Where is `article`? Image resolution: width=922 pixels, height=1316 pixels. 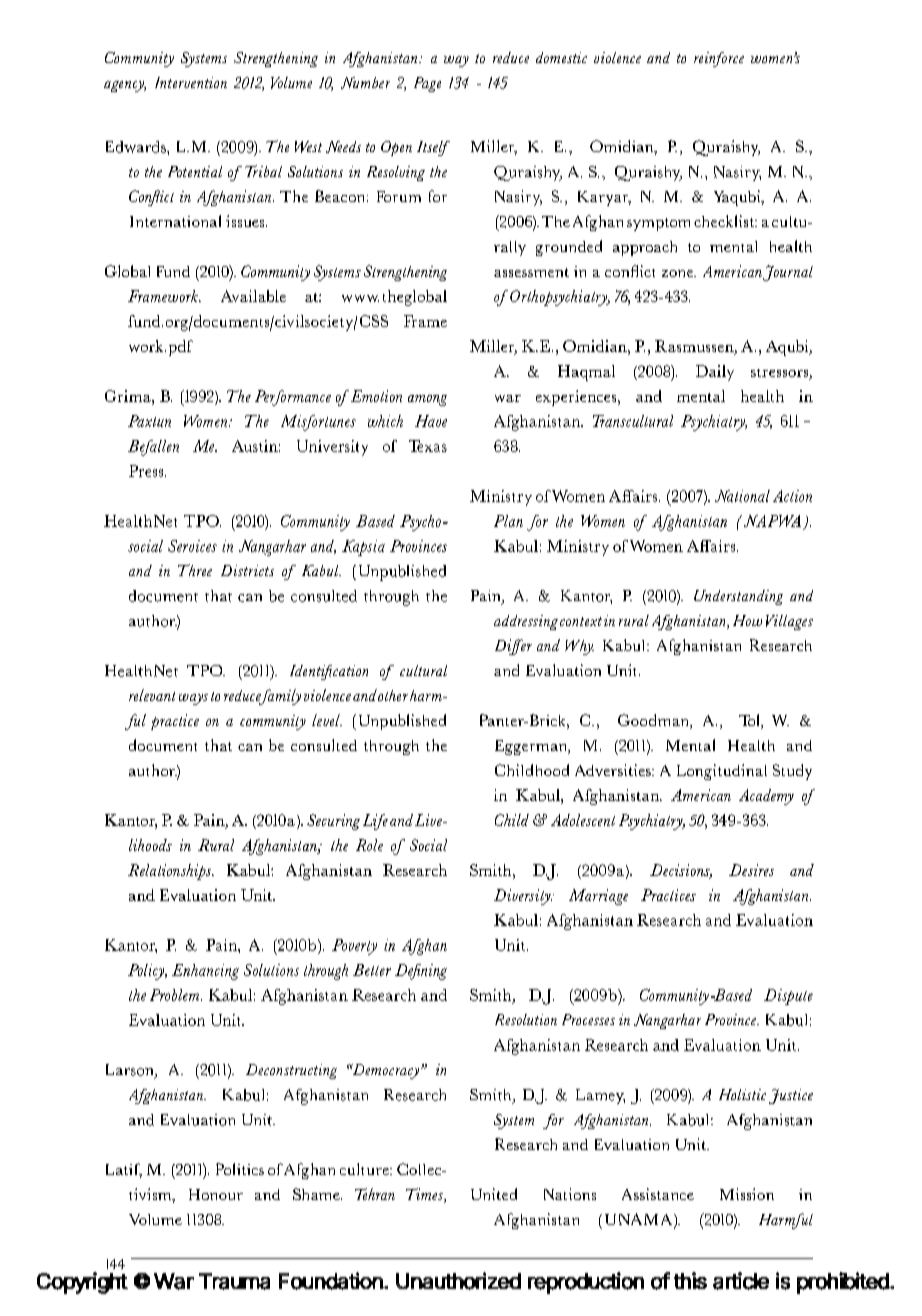 article is located at coordinates (741, 1281).
